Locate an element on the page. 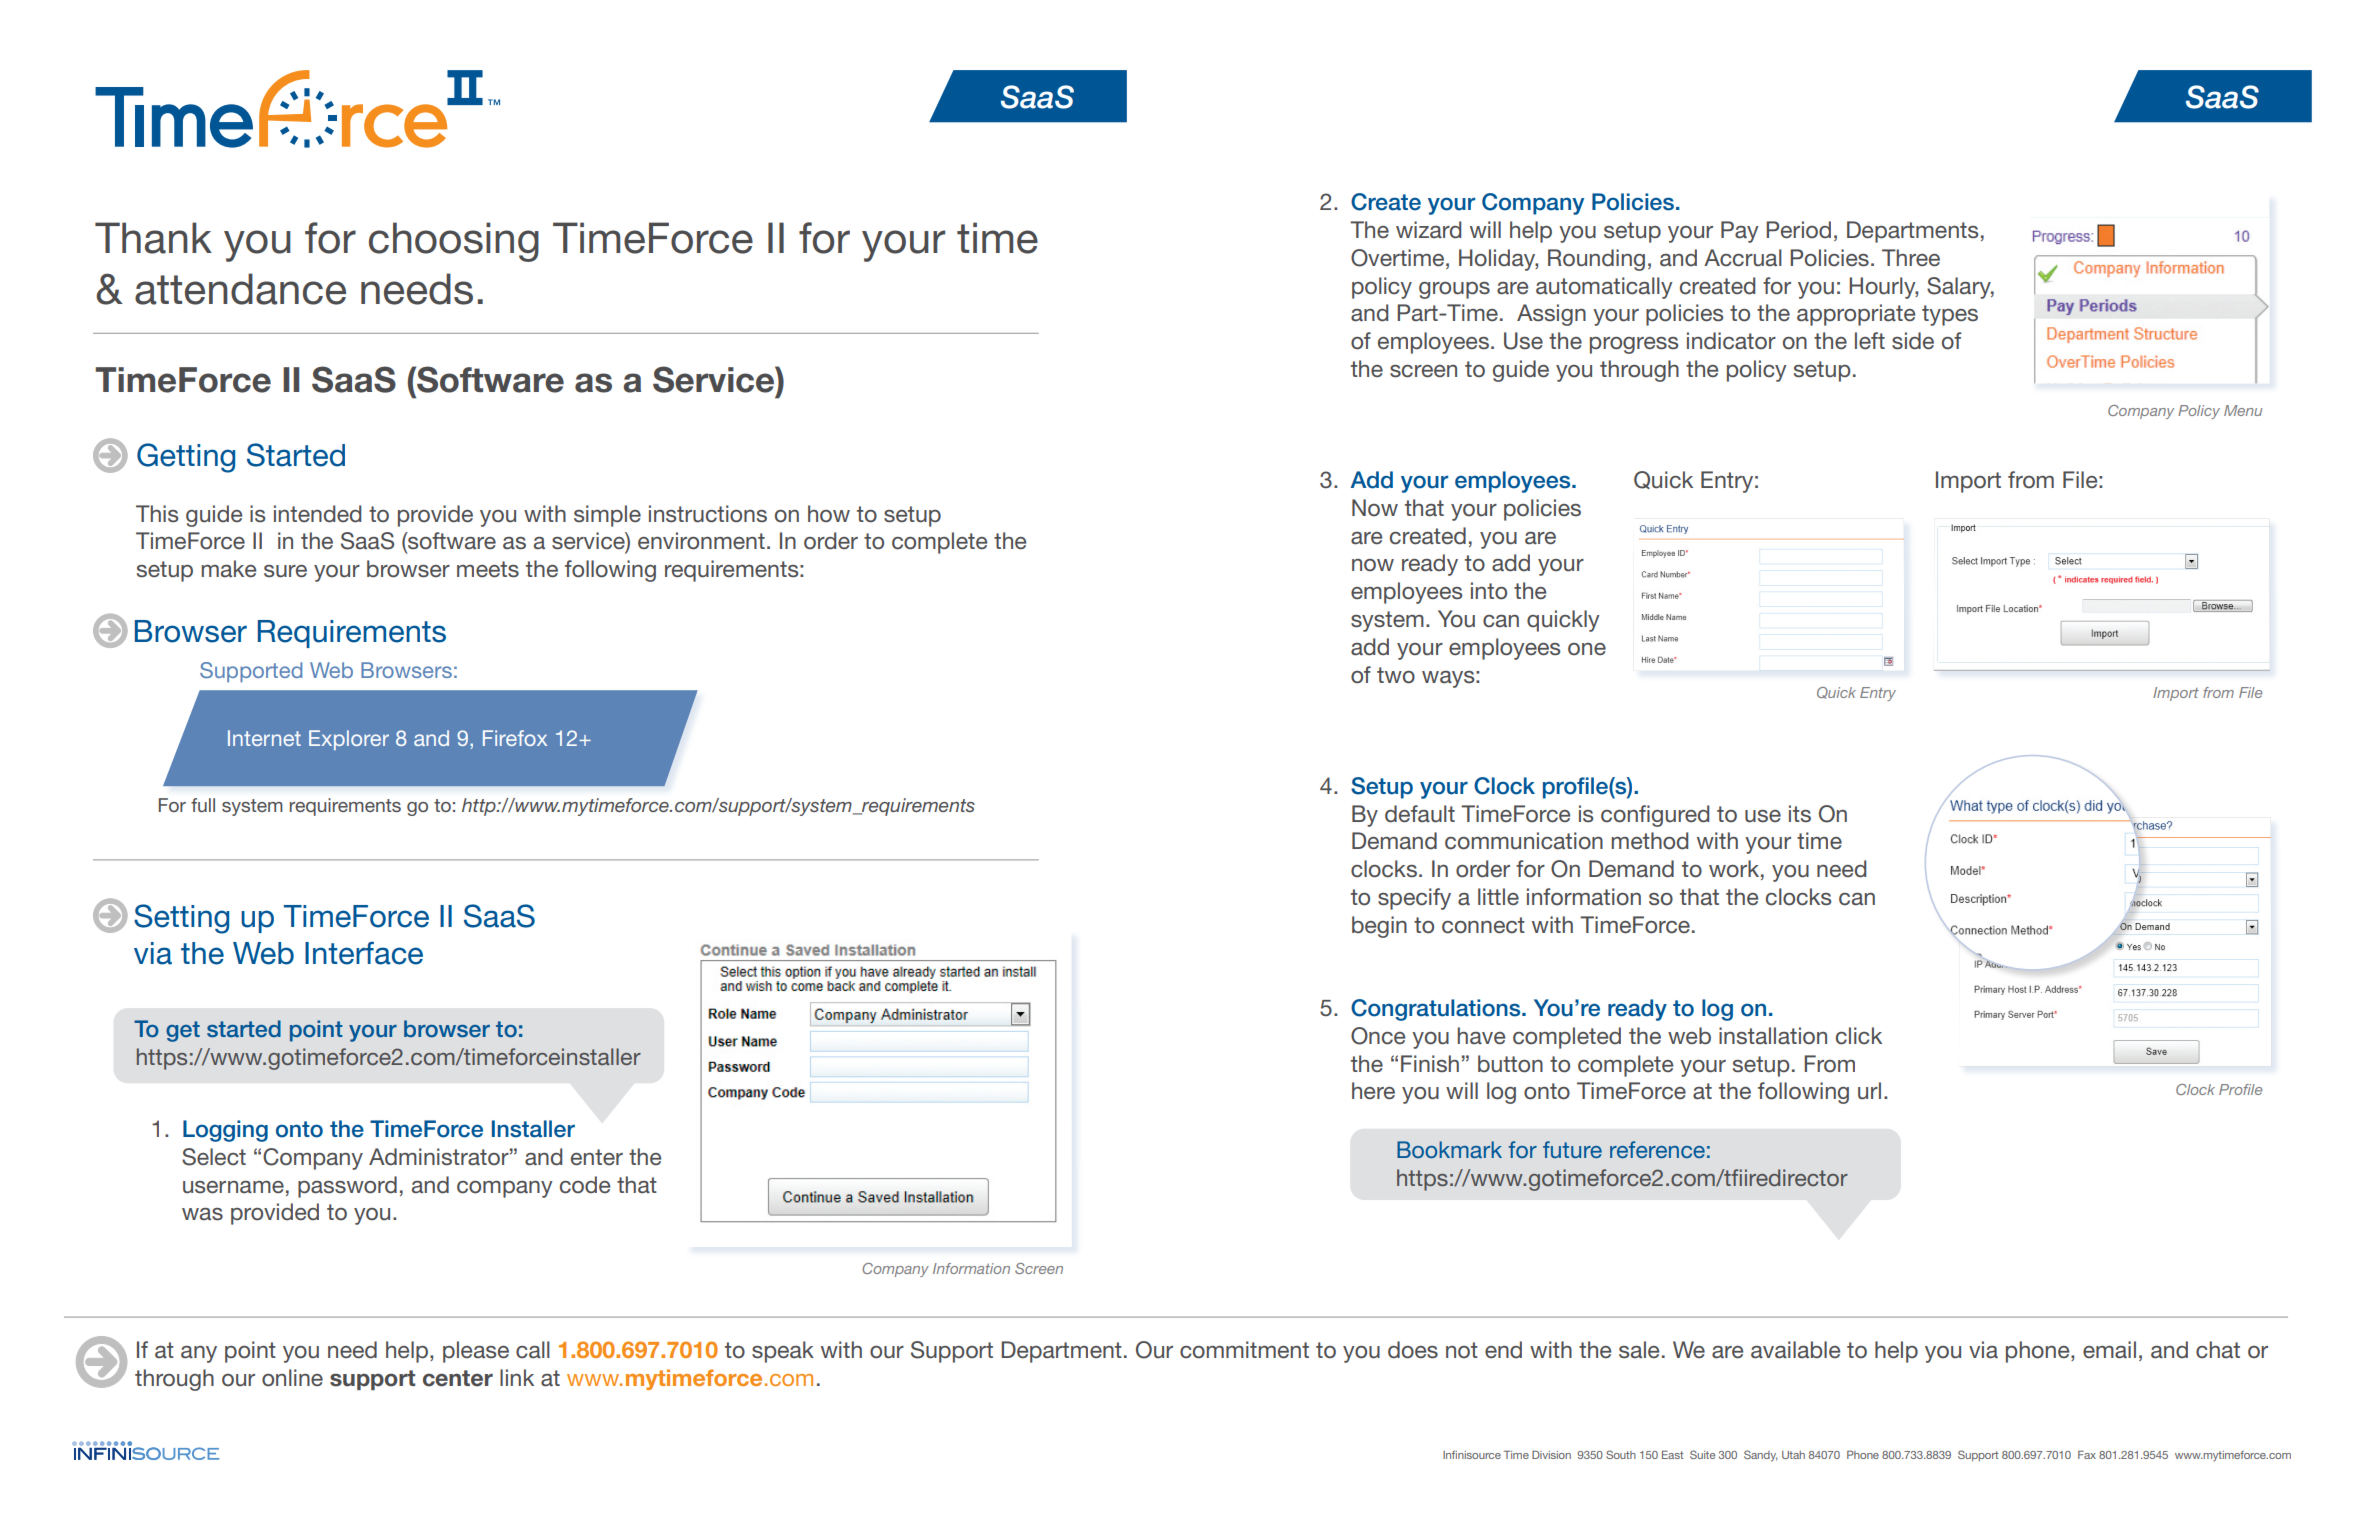 The height and width of the document is (1528, 2361). default is located at coordinates (1420, 814).
